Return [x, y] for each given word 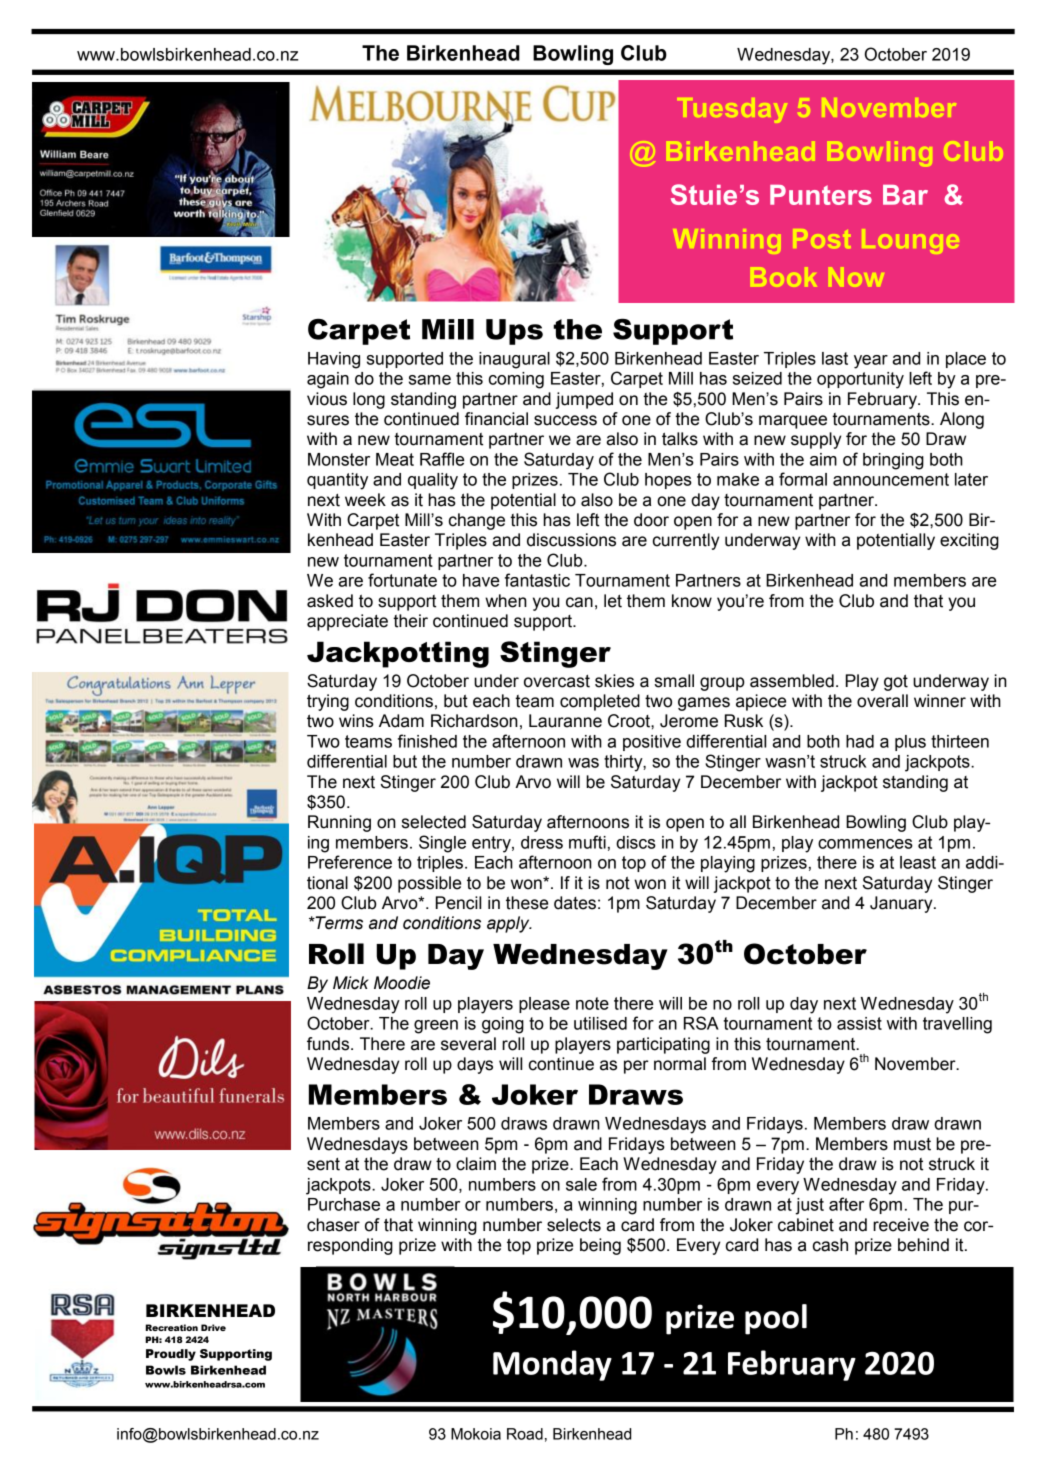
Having [334, 360]
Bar [905, 195]
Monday [552, 1365]
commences [865, 844]
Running [339, 823]
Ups [514, 332]
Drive [213, 1327]
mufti [587, 842]
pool [776, 1319]
